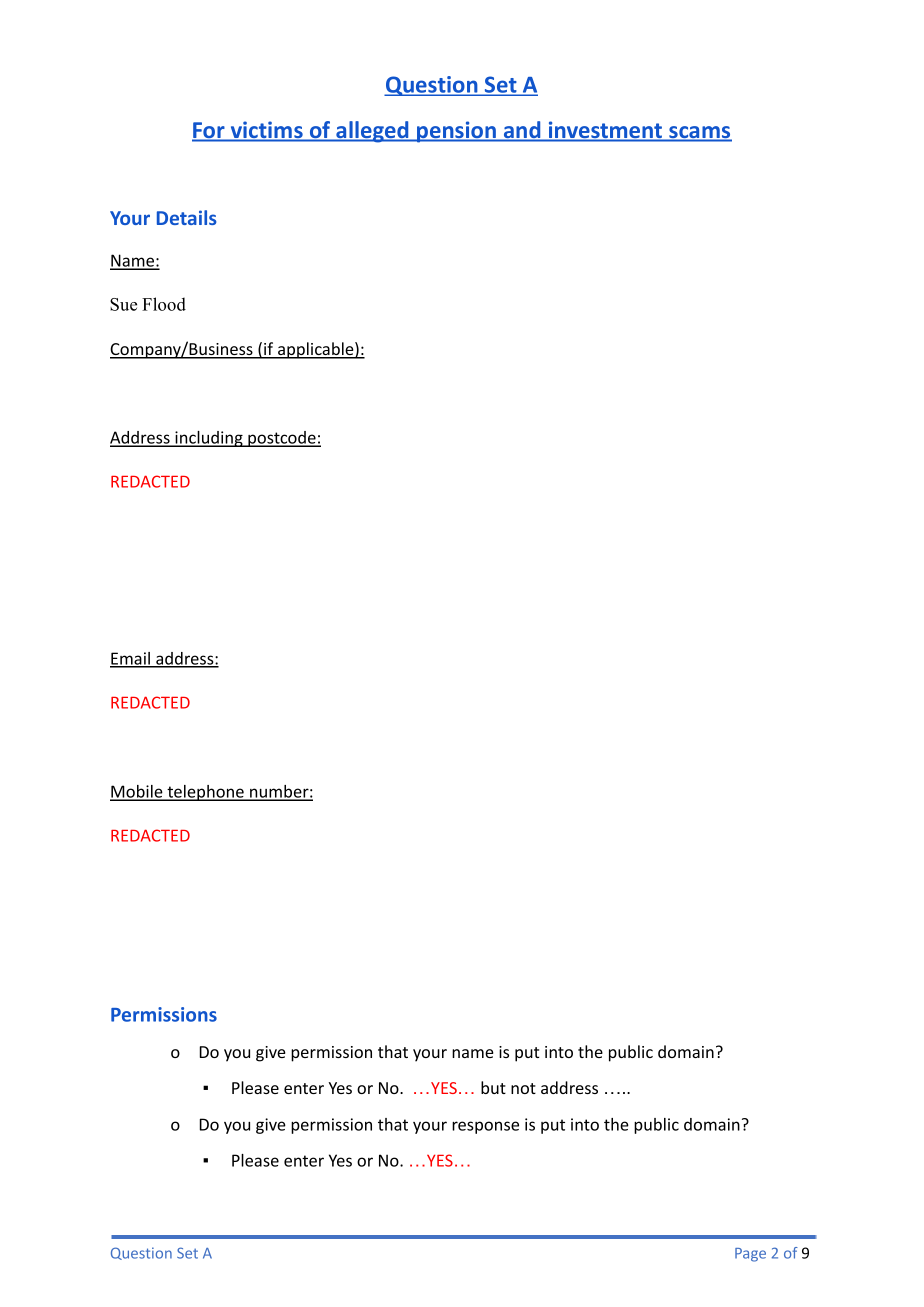 This document has height=1307, width=924. I want to click on including, so click(209, 439).
